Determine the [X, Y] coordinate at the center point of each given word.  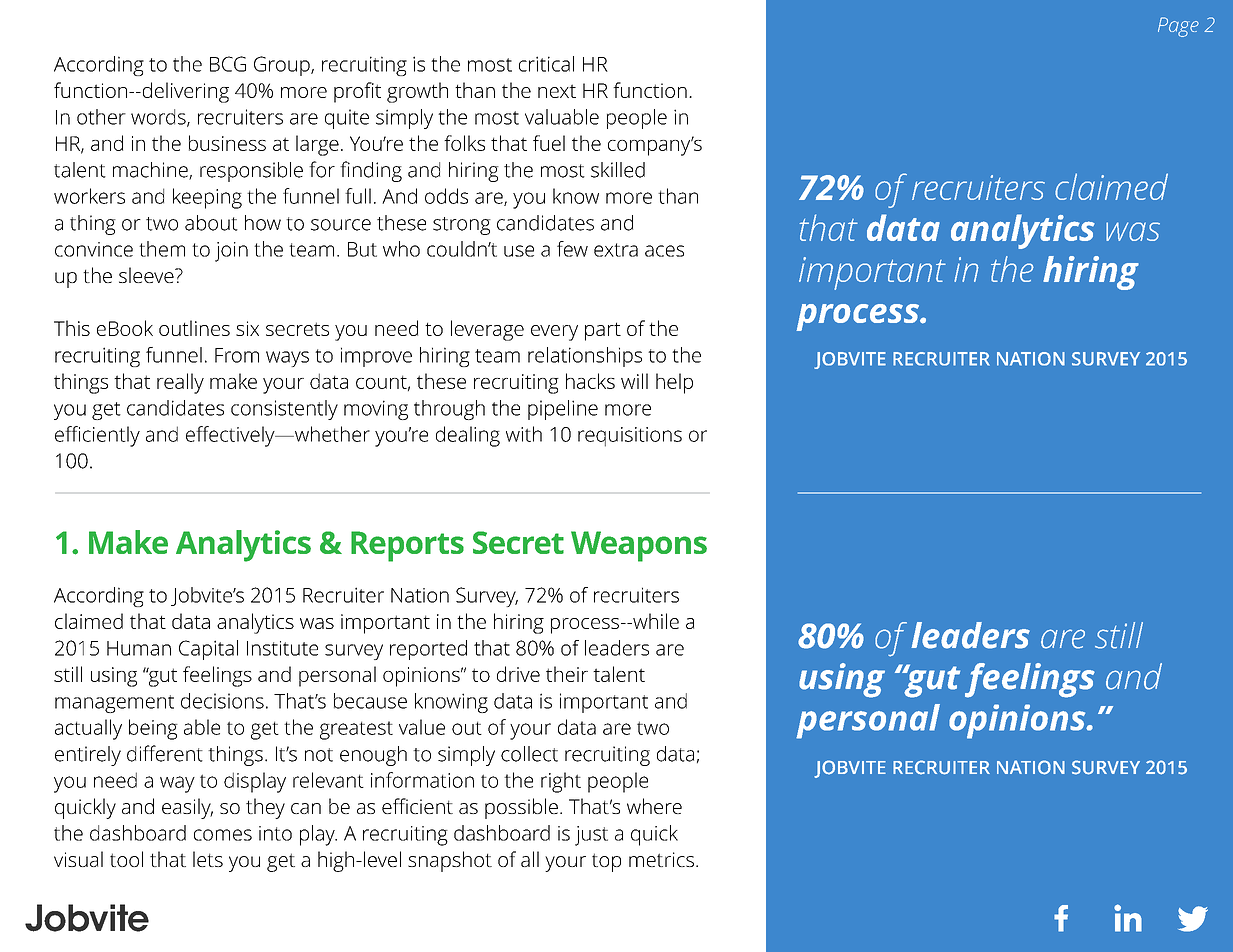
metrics [661, 859]
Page [1178, 27]
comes [223, 835]
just [591, 836]
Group [283, 66]
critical [546, 64]
